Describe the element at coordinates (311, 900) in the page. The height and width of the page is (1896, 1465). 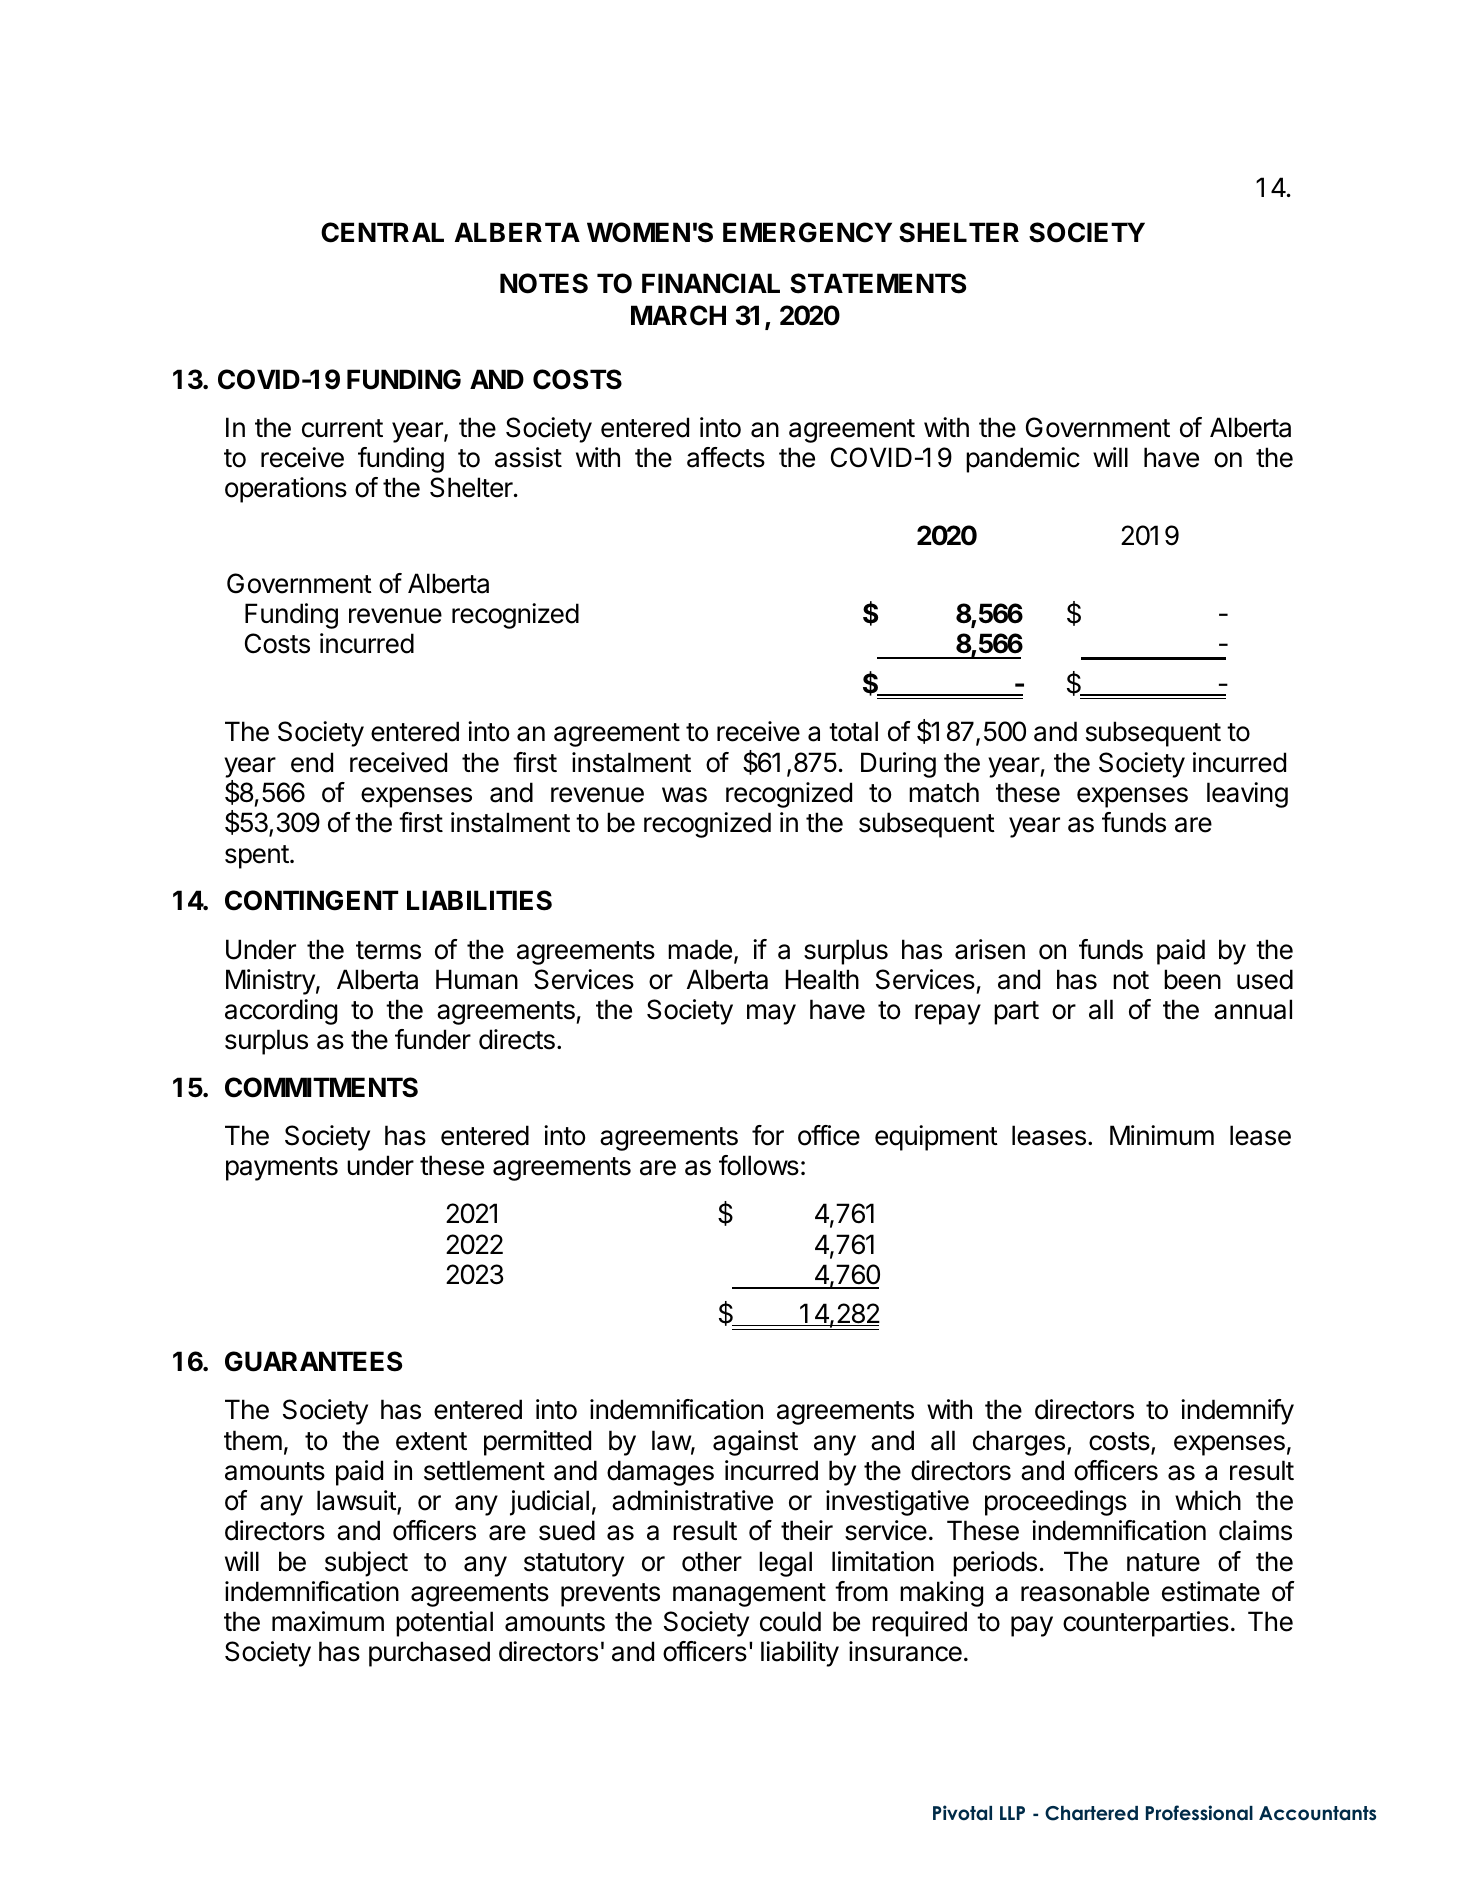
I see `CONTINGENT` at that location.
